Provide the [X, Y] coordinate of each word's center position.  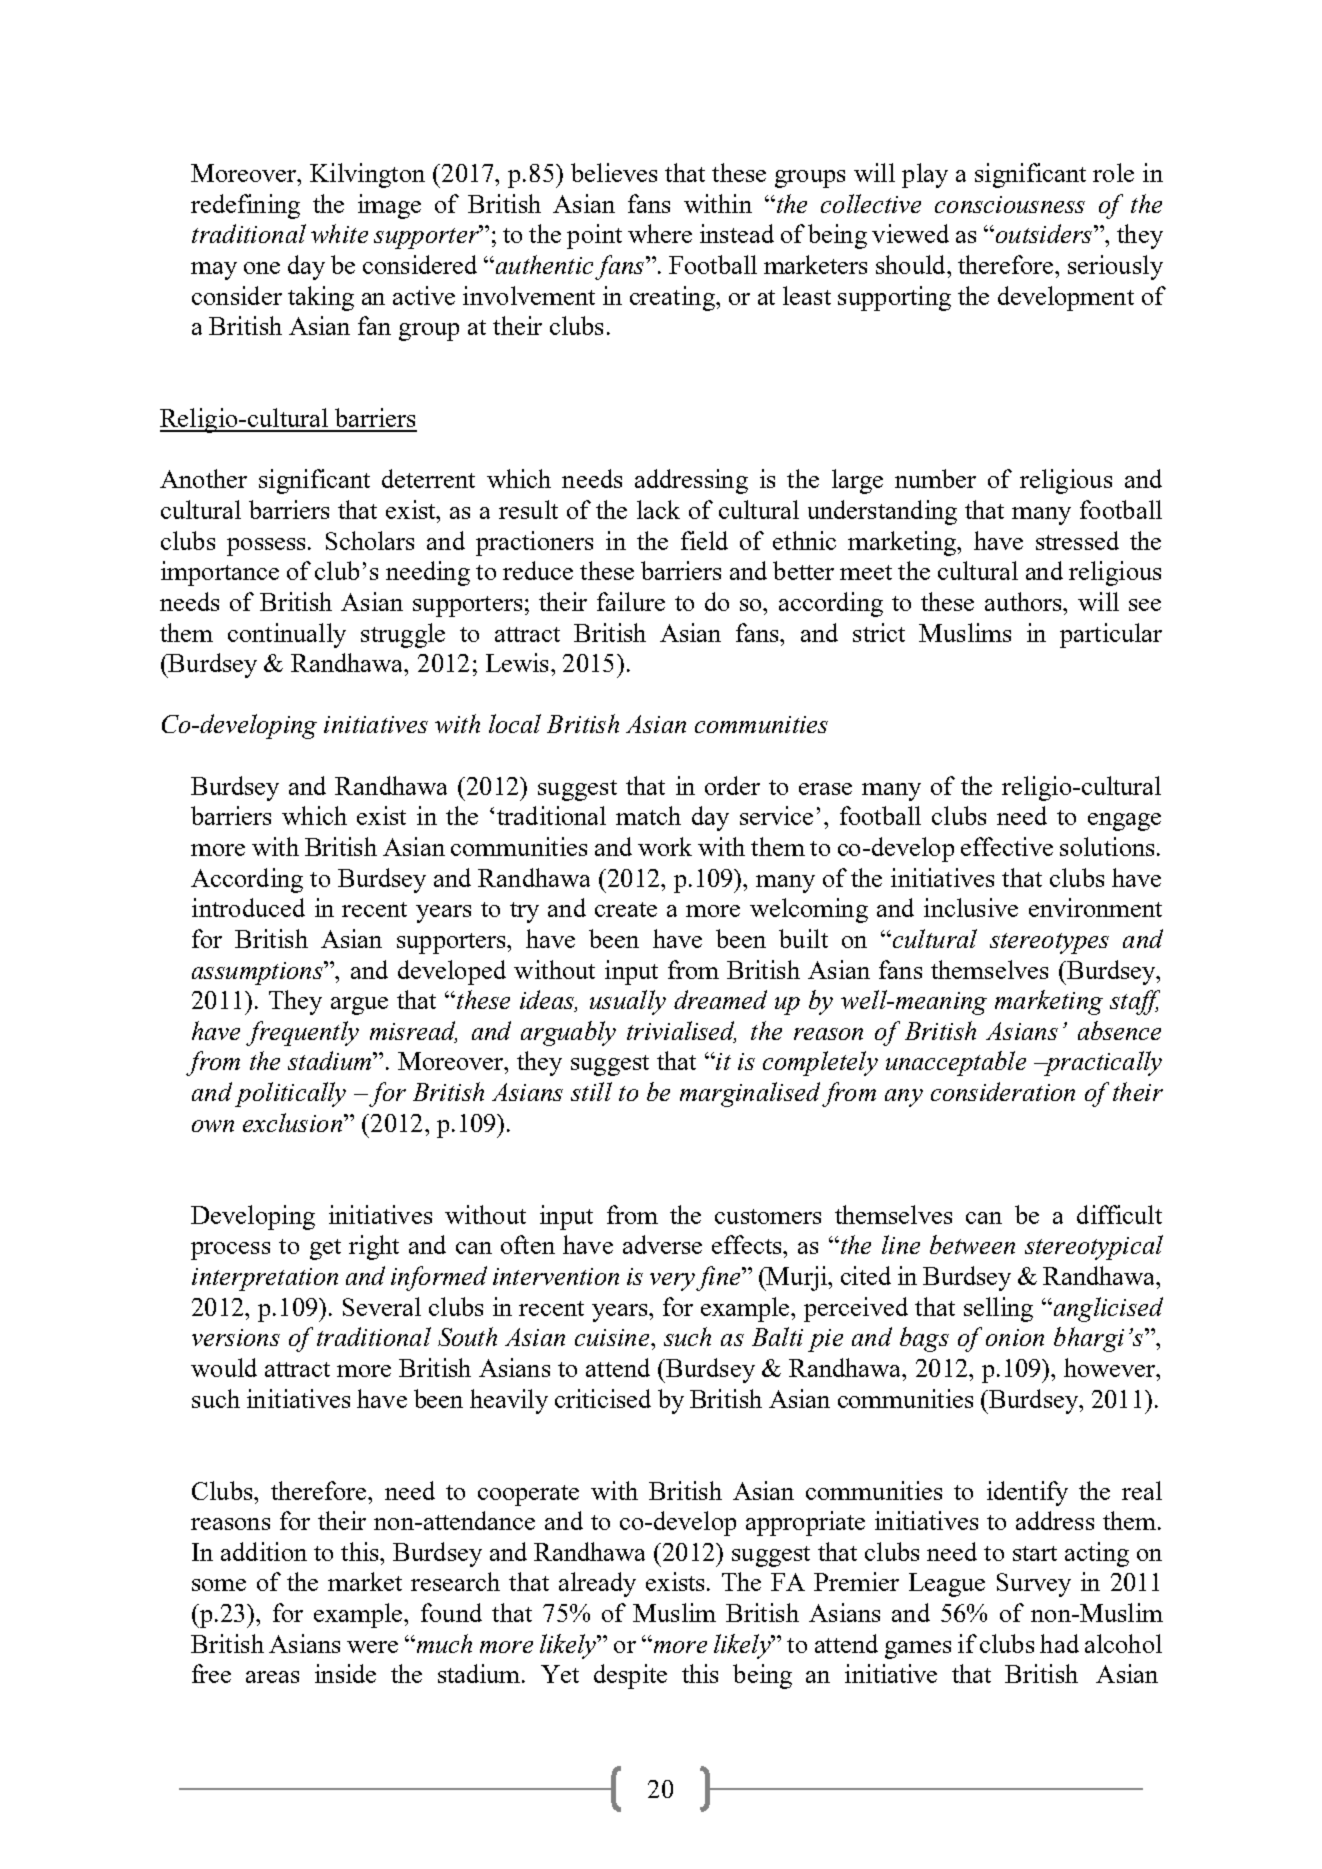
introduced [248, 907]
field [704, 540]
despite [630, 1676]
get [325, 1249]
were [372, 1647]
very [672, 1282]
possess [266, 547]
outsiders [1044, 233]
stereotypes [1049, 943]
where [660, 233]
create [626, 909]
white [339, 233]
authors [1025, 601]
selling [998, 1309]
